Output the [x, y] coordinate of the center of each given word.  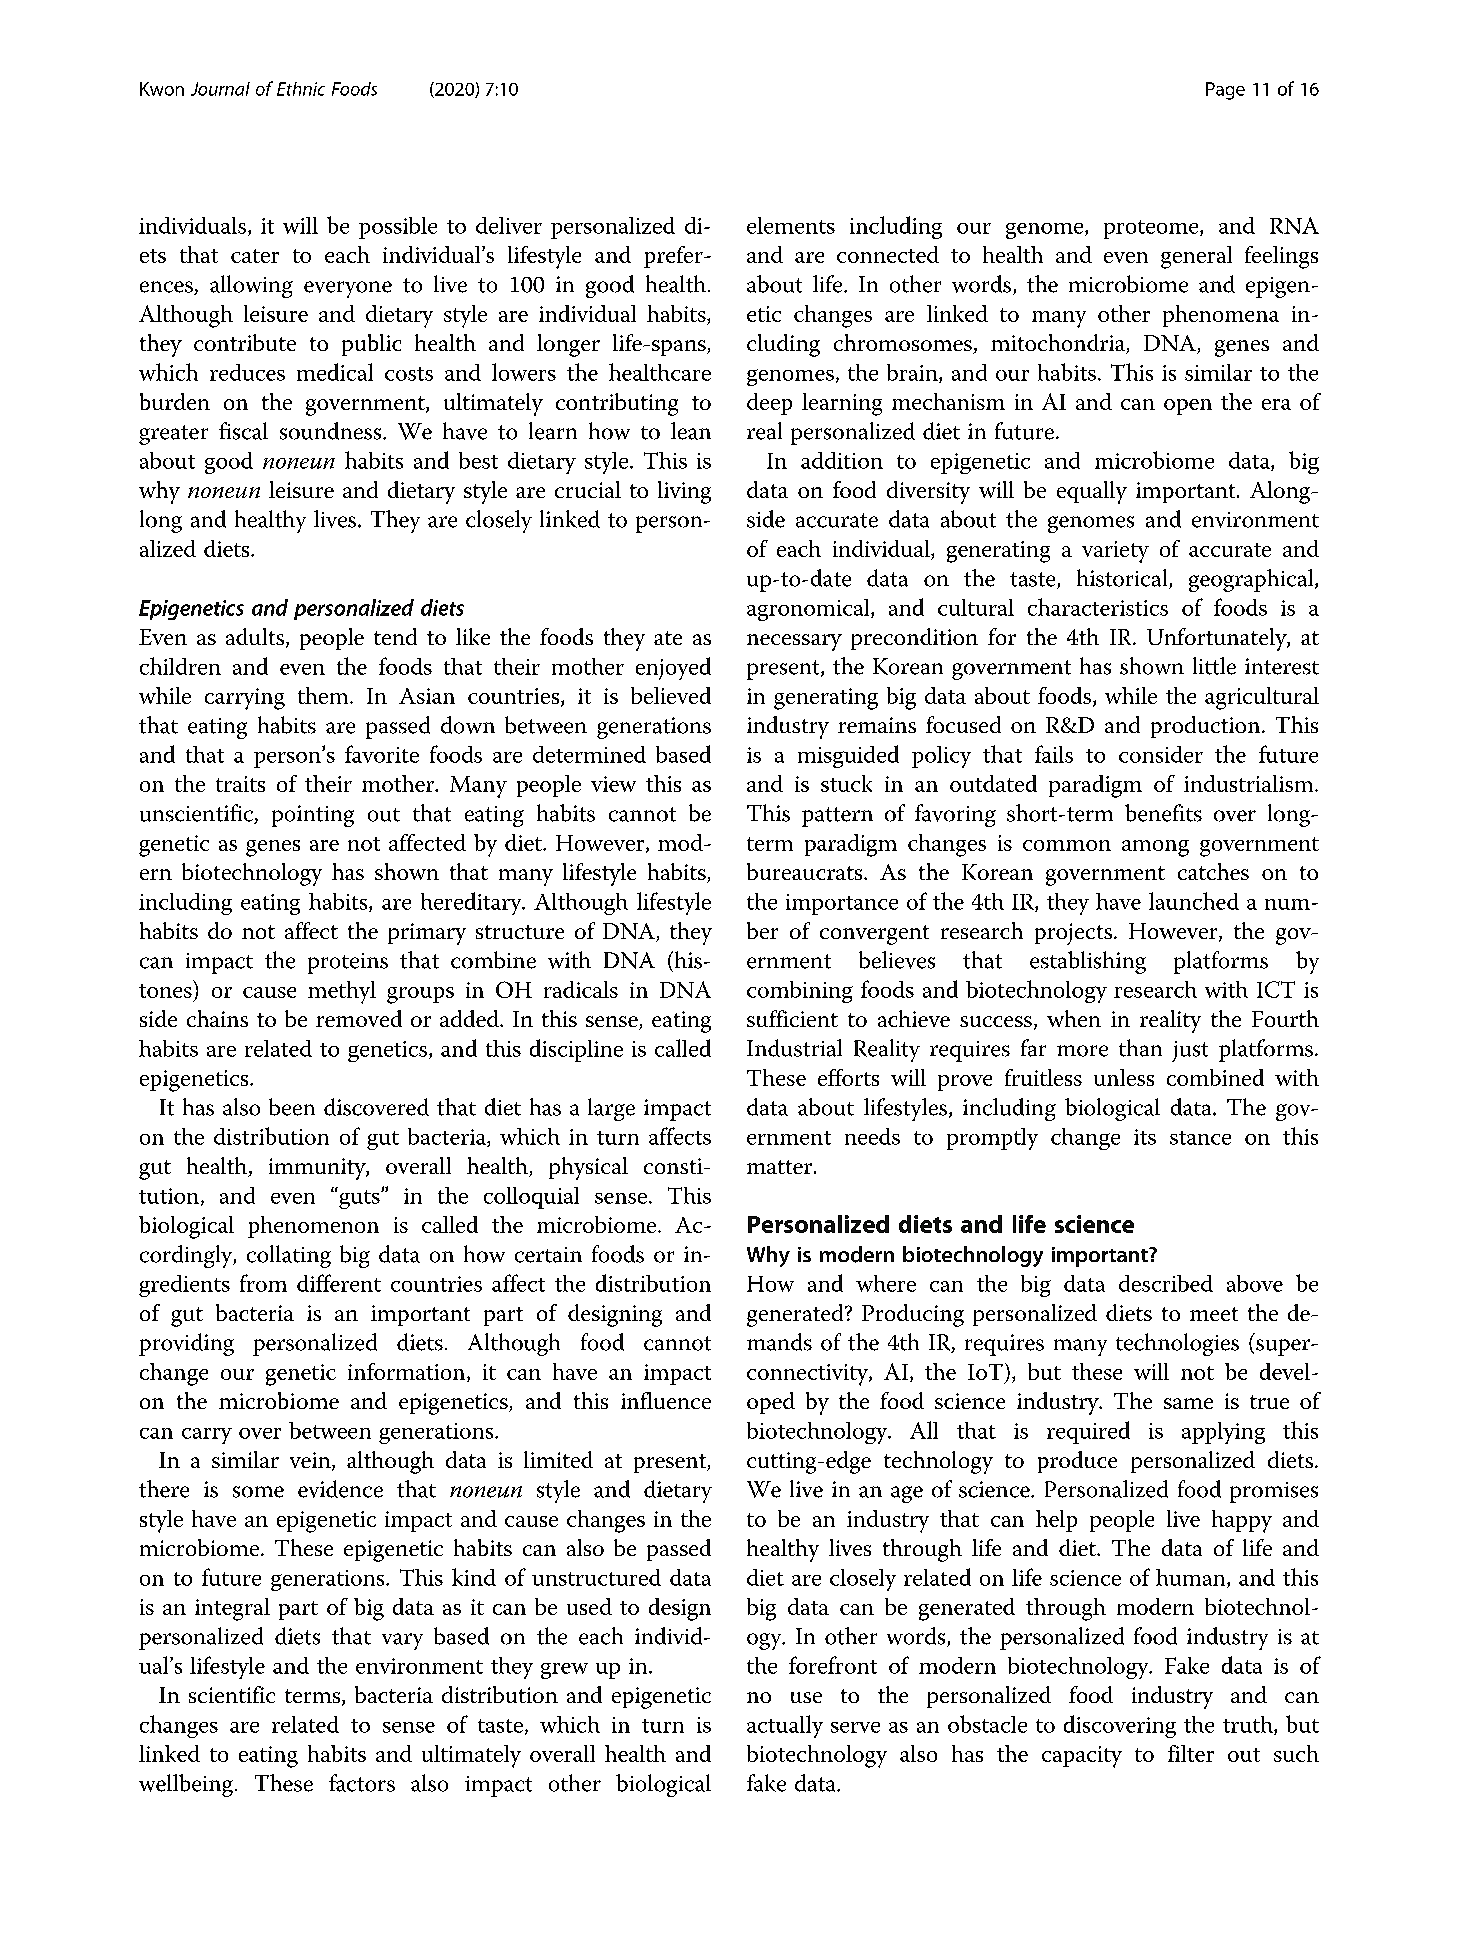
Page [1225, 91]
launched [1194, 901]
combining [800, 992]
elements [791, 225]
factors [362, 1783]
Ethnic [301, 89]
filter [1191, 1753]
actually [785, 1726]
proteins [348, 963]
